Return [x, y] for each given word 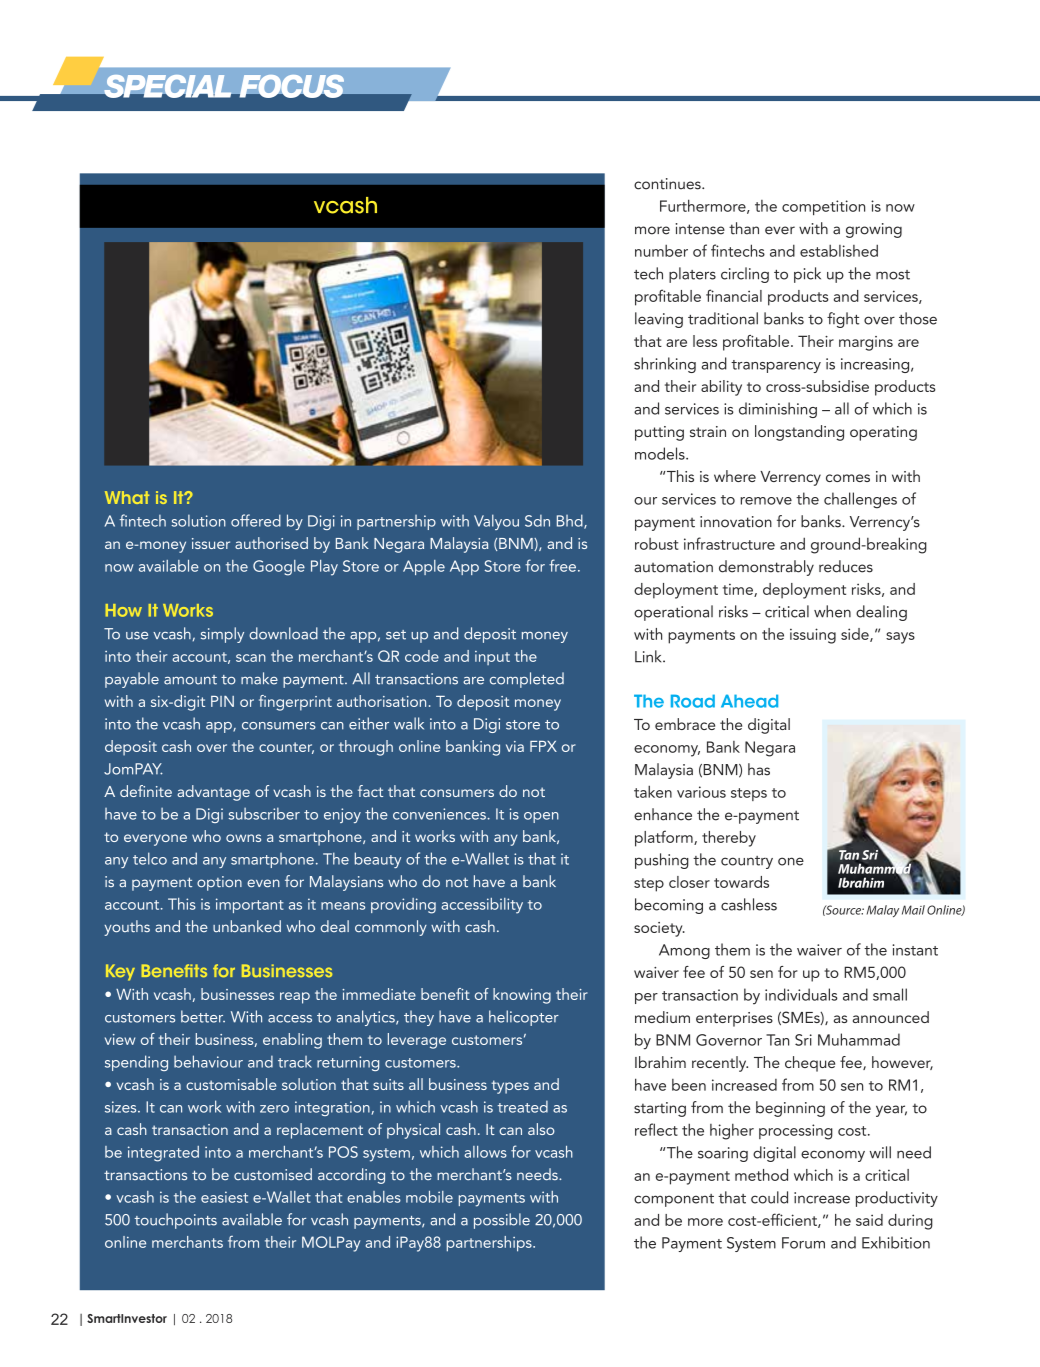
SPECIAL [168, 86]
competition [823, 207]
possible [502, 1221]
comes [848, 478]
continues [668, 184]
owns [243, 838]
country [747, 862]
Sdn [537, 521]
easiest [224, 1197]
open [541, 817]
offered [256, 520]
